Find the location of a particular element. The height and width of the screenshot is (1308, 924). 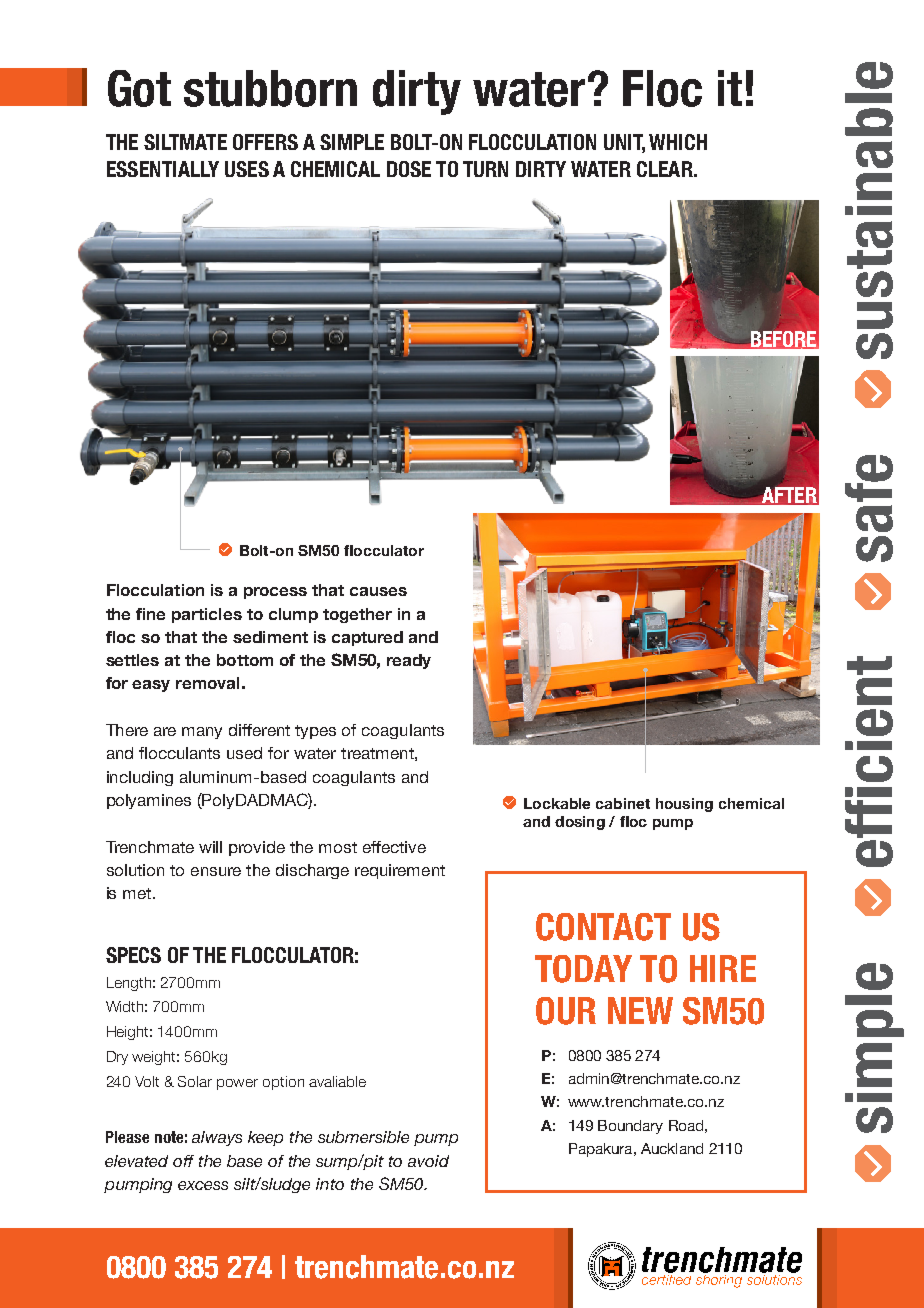

UNIT is located at coordinates (624, 143).
